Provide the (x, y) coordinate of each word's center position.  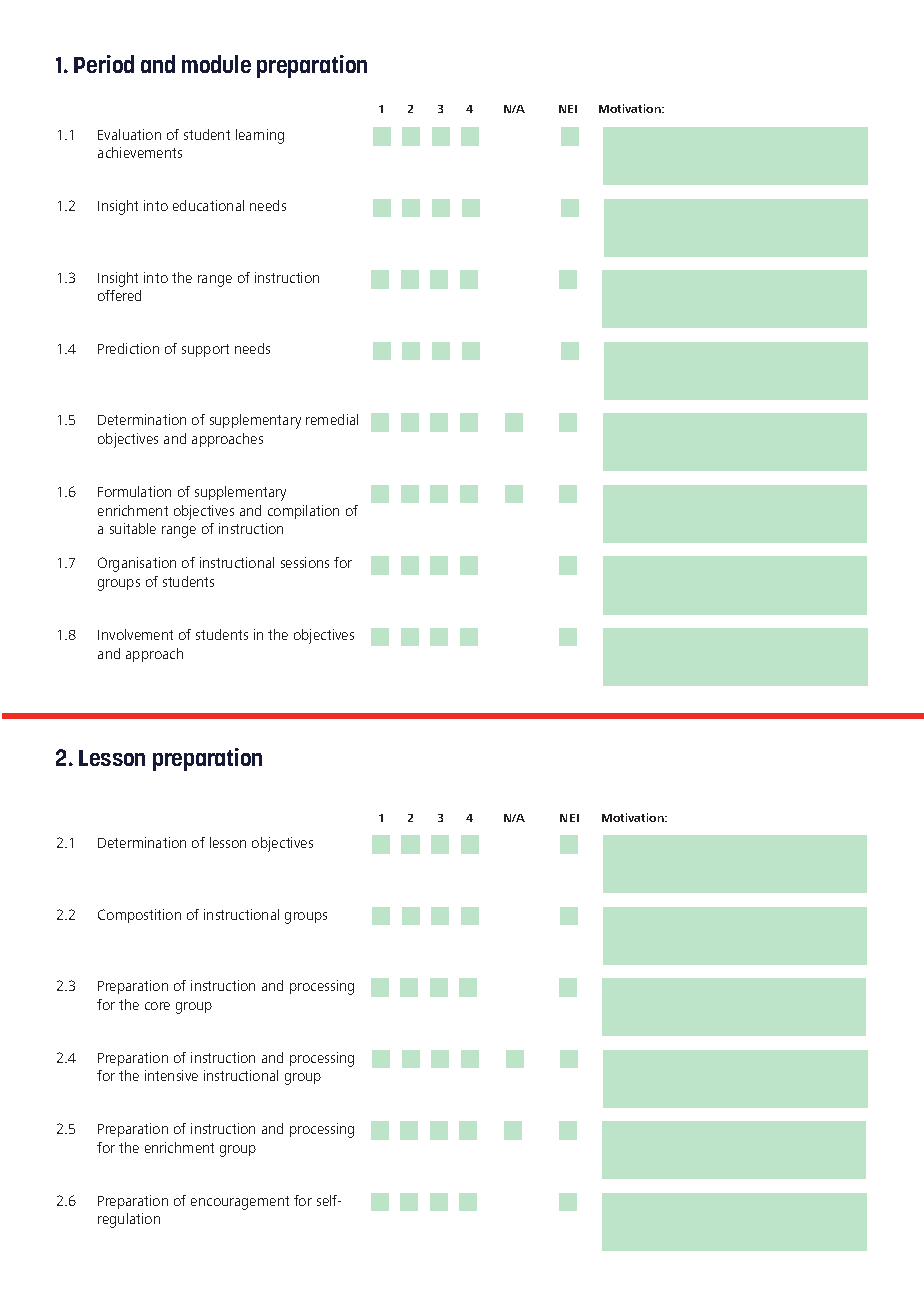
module (216, 64)
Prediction (128, 348)
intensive (171, 1075)
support (205, 350)
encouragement (240, 1203)
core (157, 1006)
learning (260, 136)
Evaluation (129, 134)
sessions (305, 562)
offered (119, 295)
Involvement (135, 634)
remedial (332, 419)
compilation (303, 512)
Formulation (134, 491)
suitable (133, 528)
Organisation (137, 564)
